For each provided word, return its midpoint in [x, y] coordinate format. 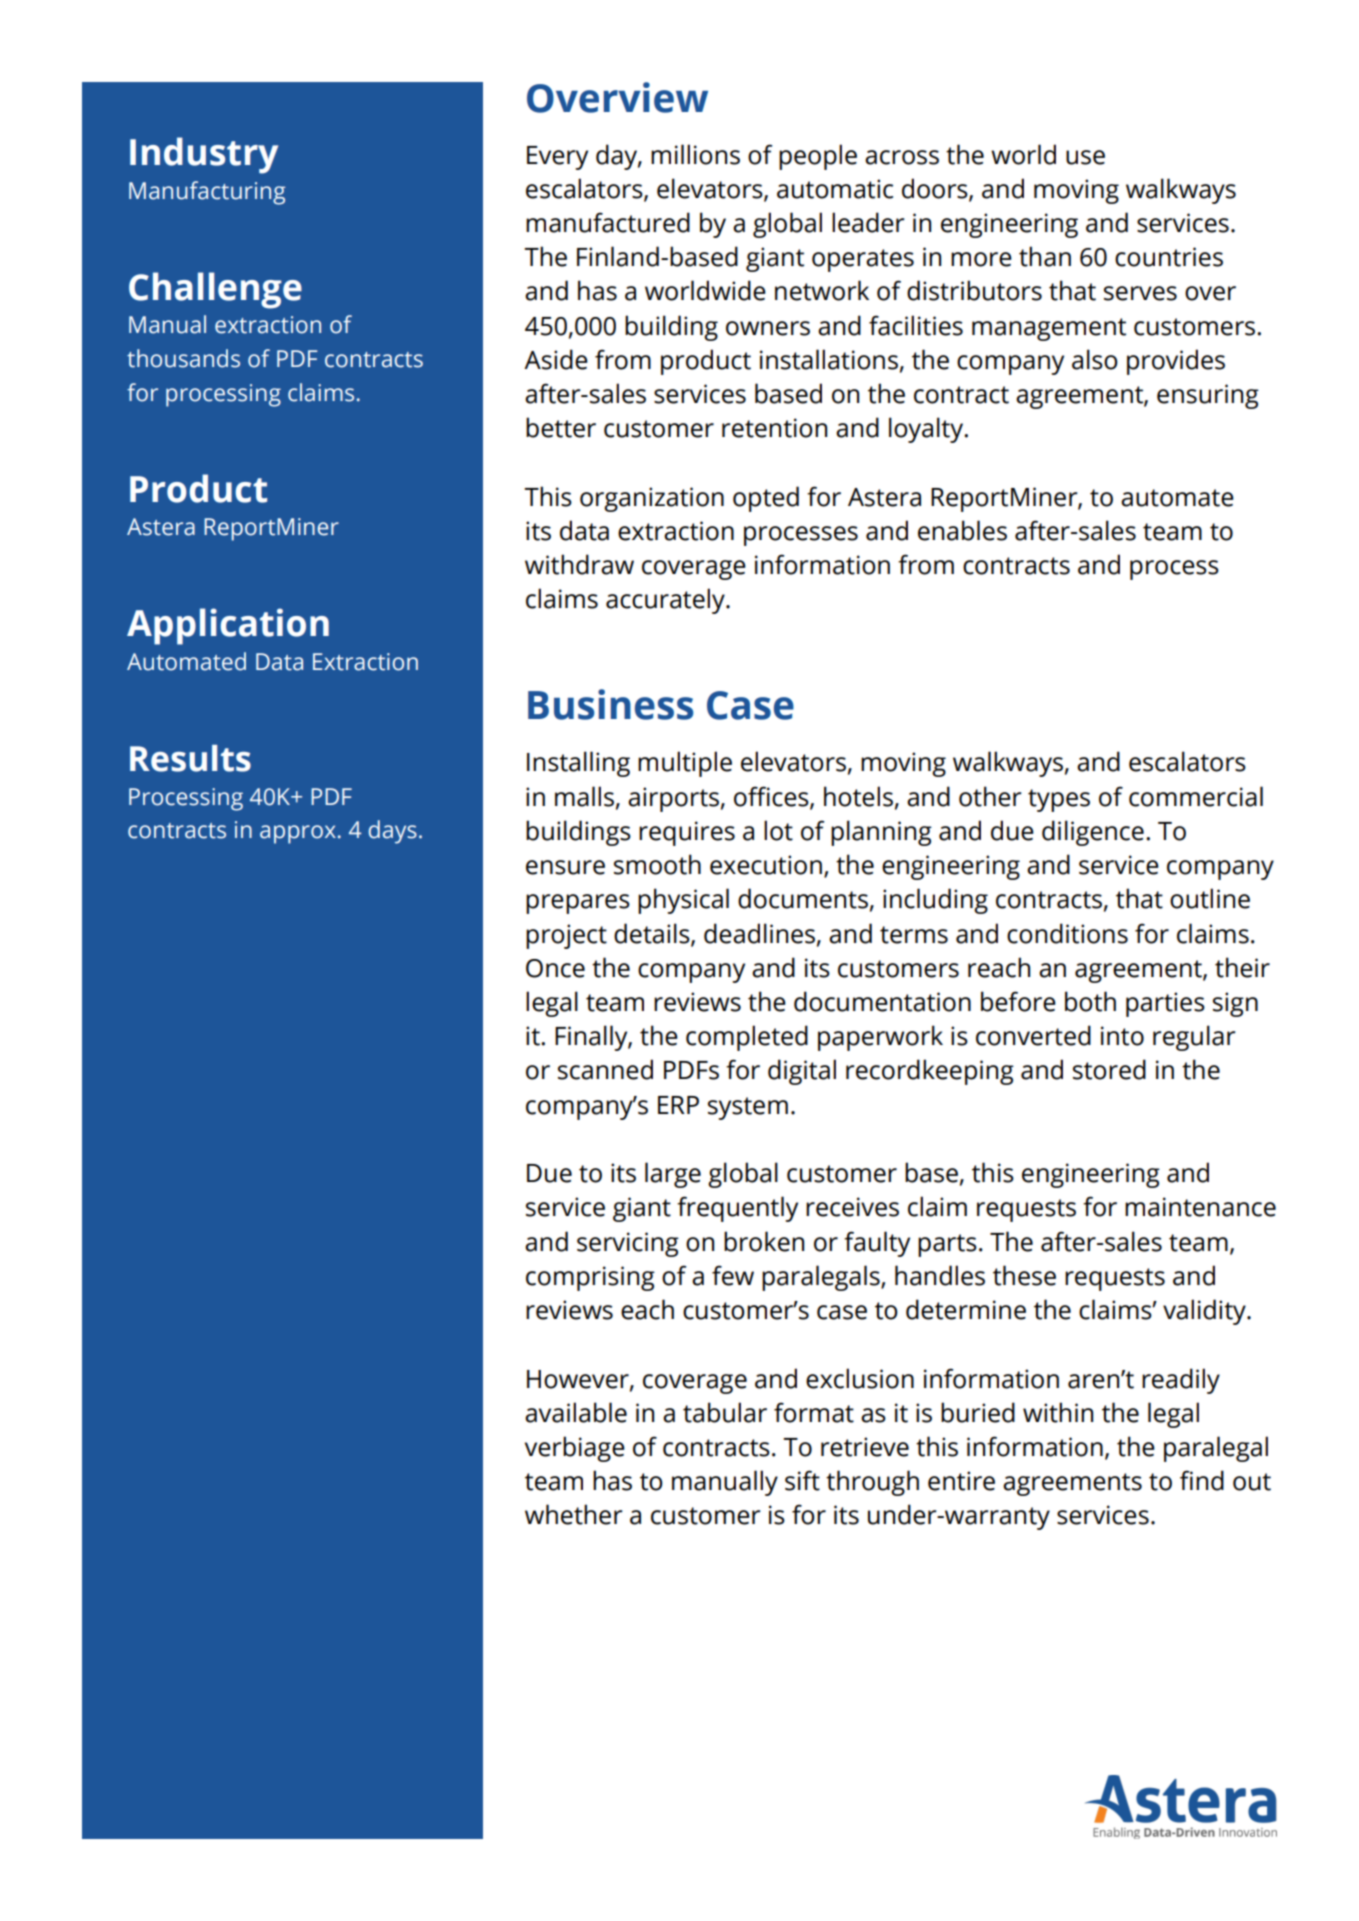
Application [228, 626]
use [1085, 157]
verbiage [575, 1449]
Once [555, 968]
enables [962, 530]
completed [747, 1038]
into [1122, 1036]
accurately [666, 601]
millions [695, 154]
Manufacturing [207, 193]
